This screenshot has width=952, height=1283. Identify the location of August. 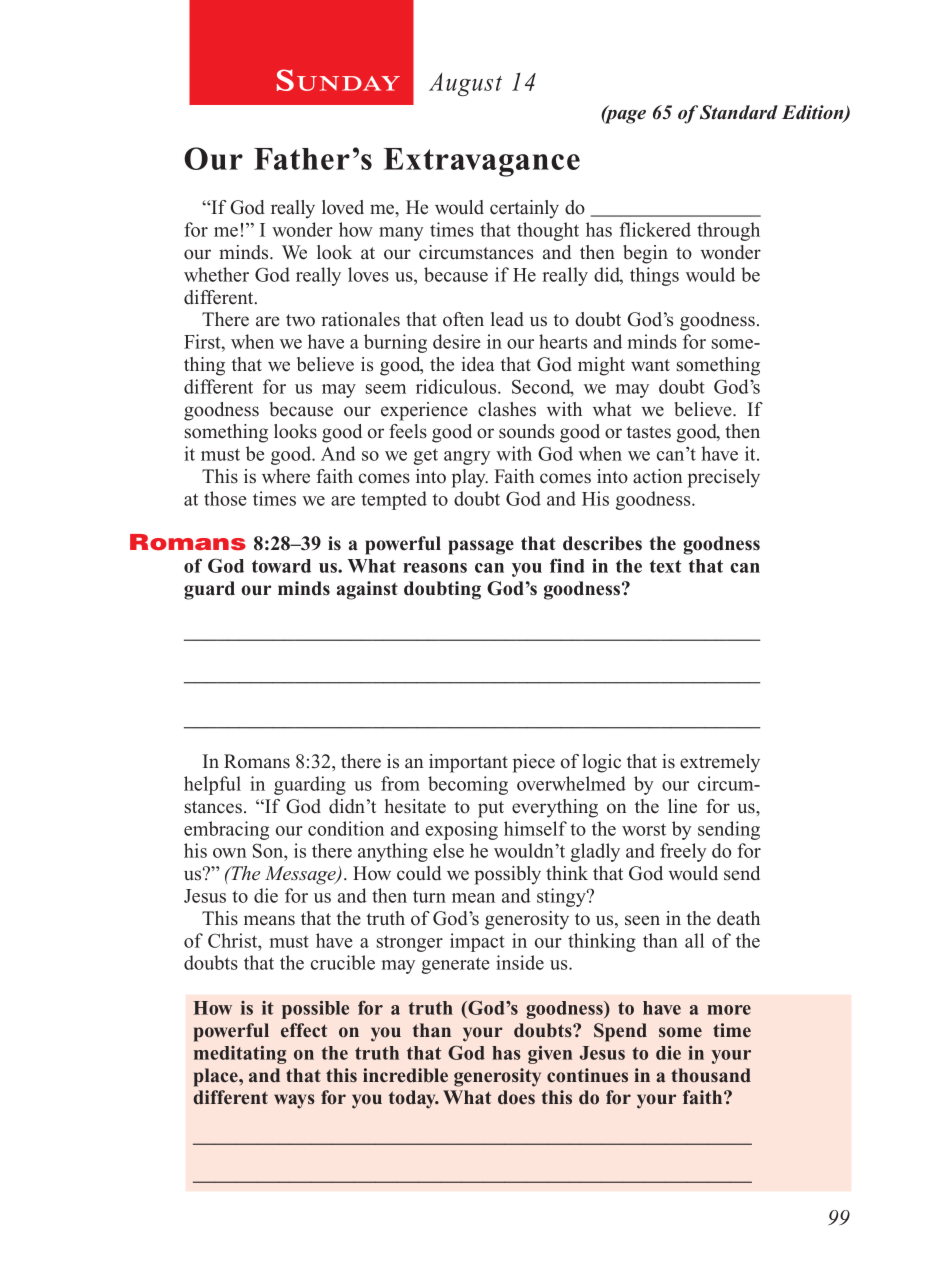
(465, 84).
